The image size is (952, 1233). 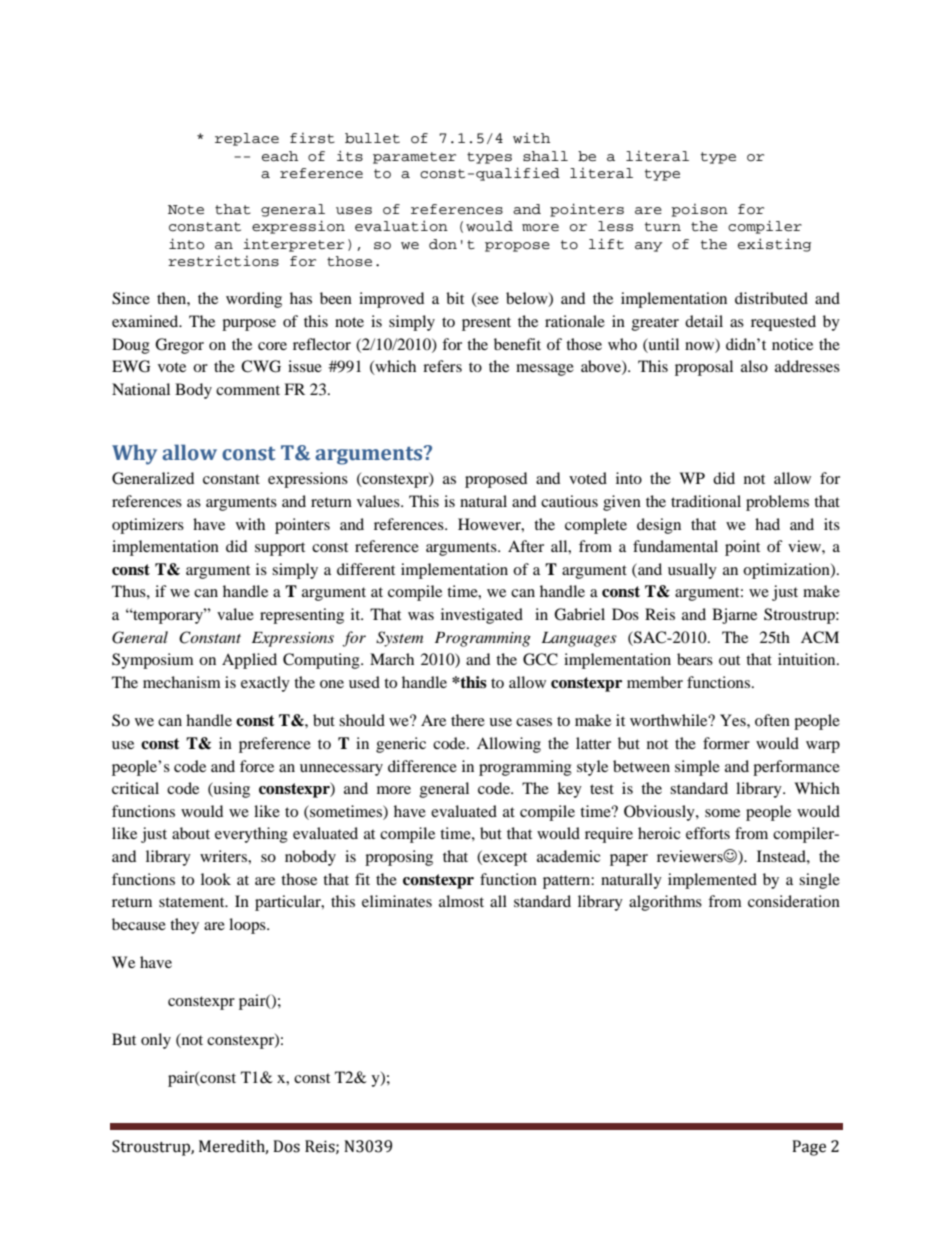 What do you see at coordinates (184, 926) in the document?
I see `they` at bounding box center [184, 926].
